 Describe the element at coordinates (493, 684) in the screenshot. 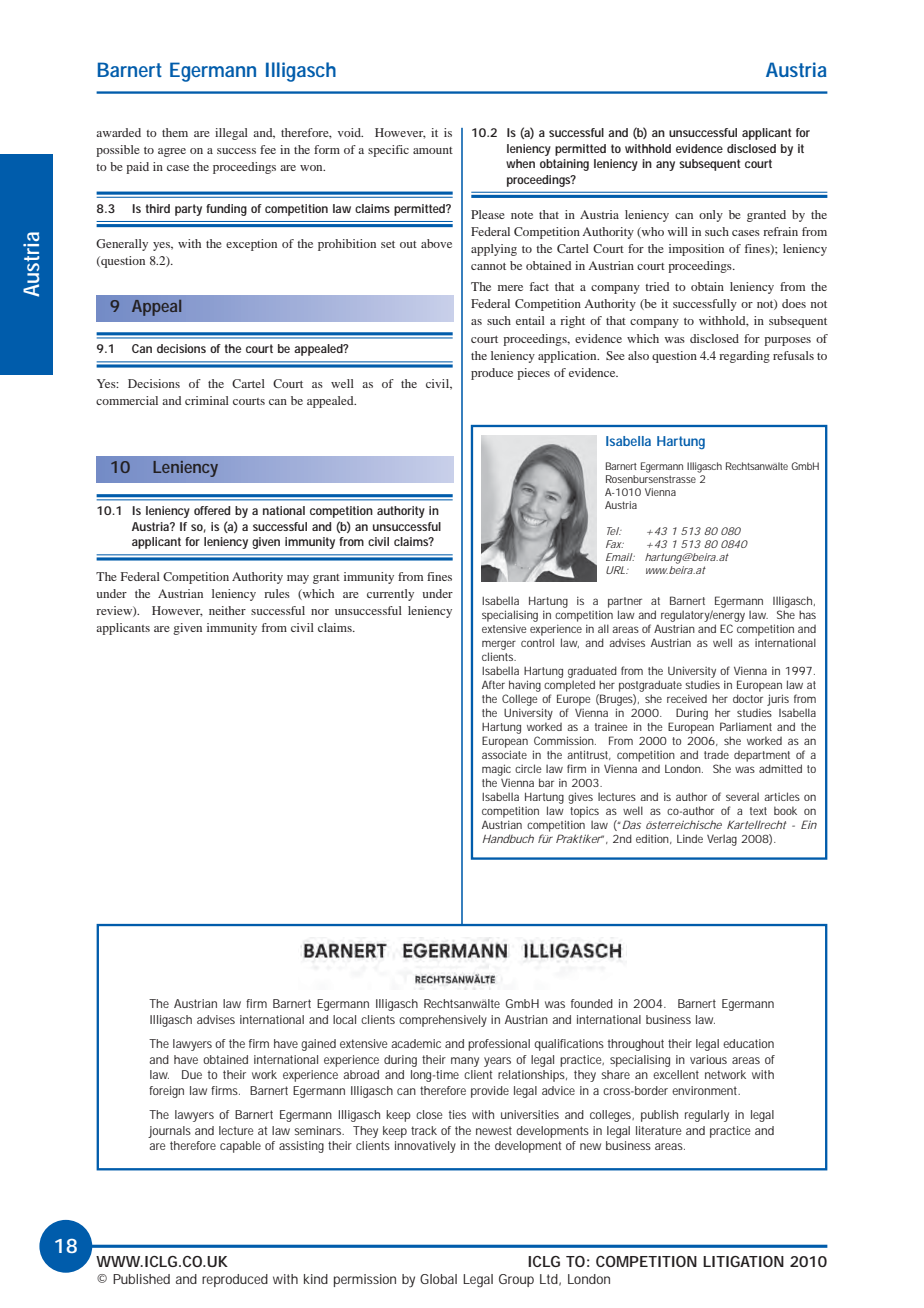

I see `After` at that location.
